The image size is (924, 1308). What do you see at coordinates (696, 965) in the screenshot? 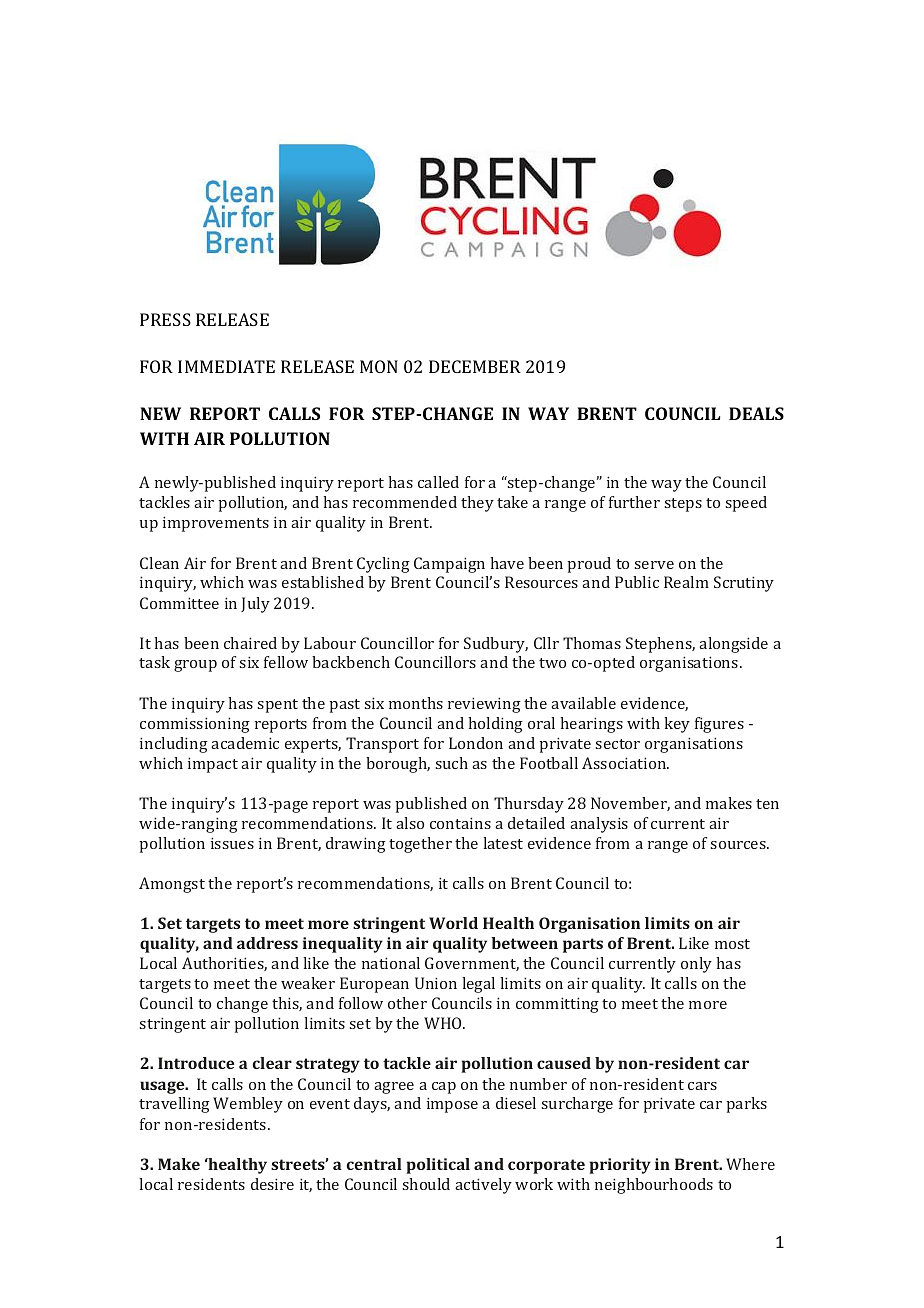
I see `only` at bounding box center [696, 965].
